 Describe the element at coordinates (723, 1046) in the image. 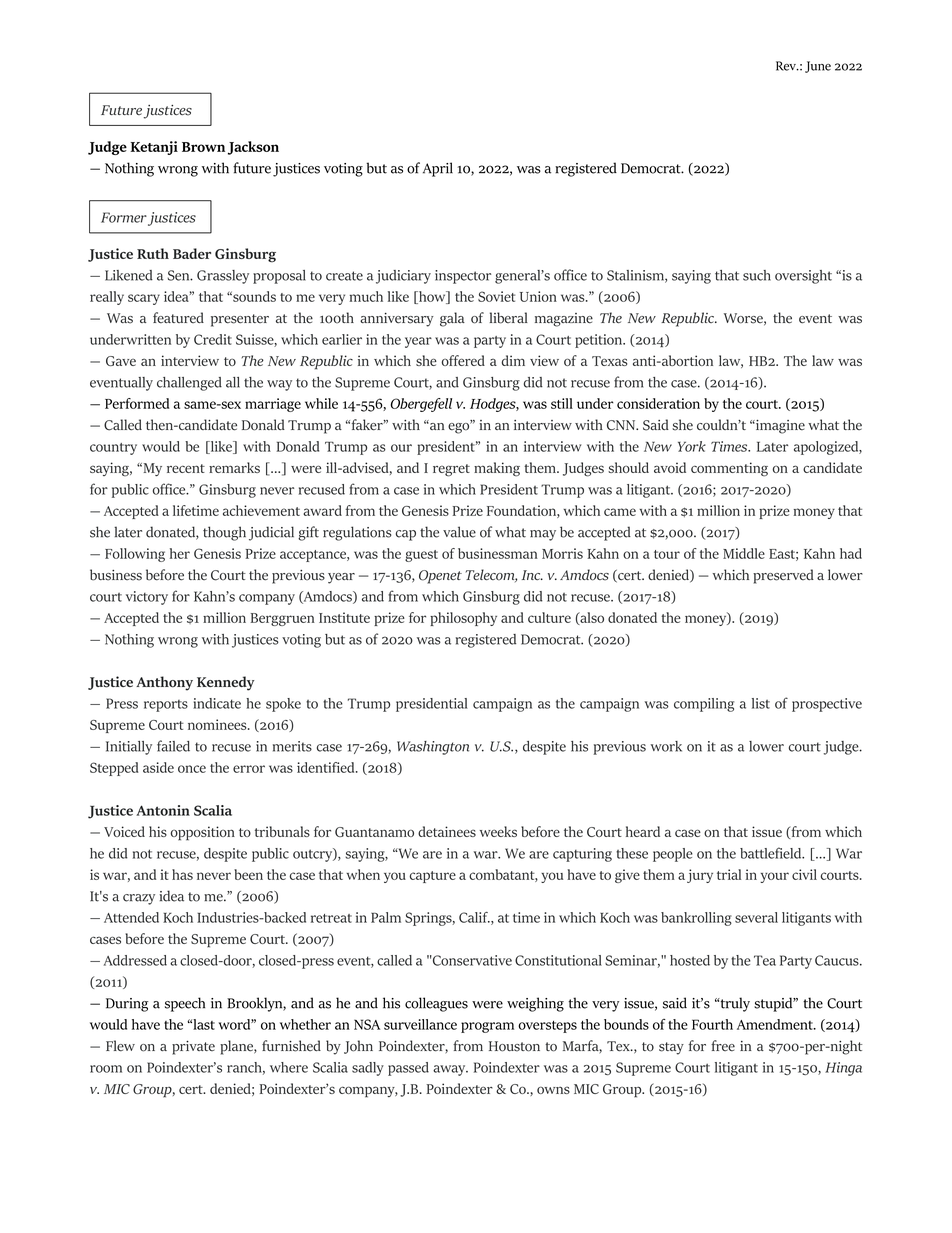

I see `free` at that location.
